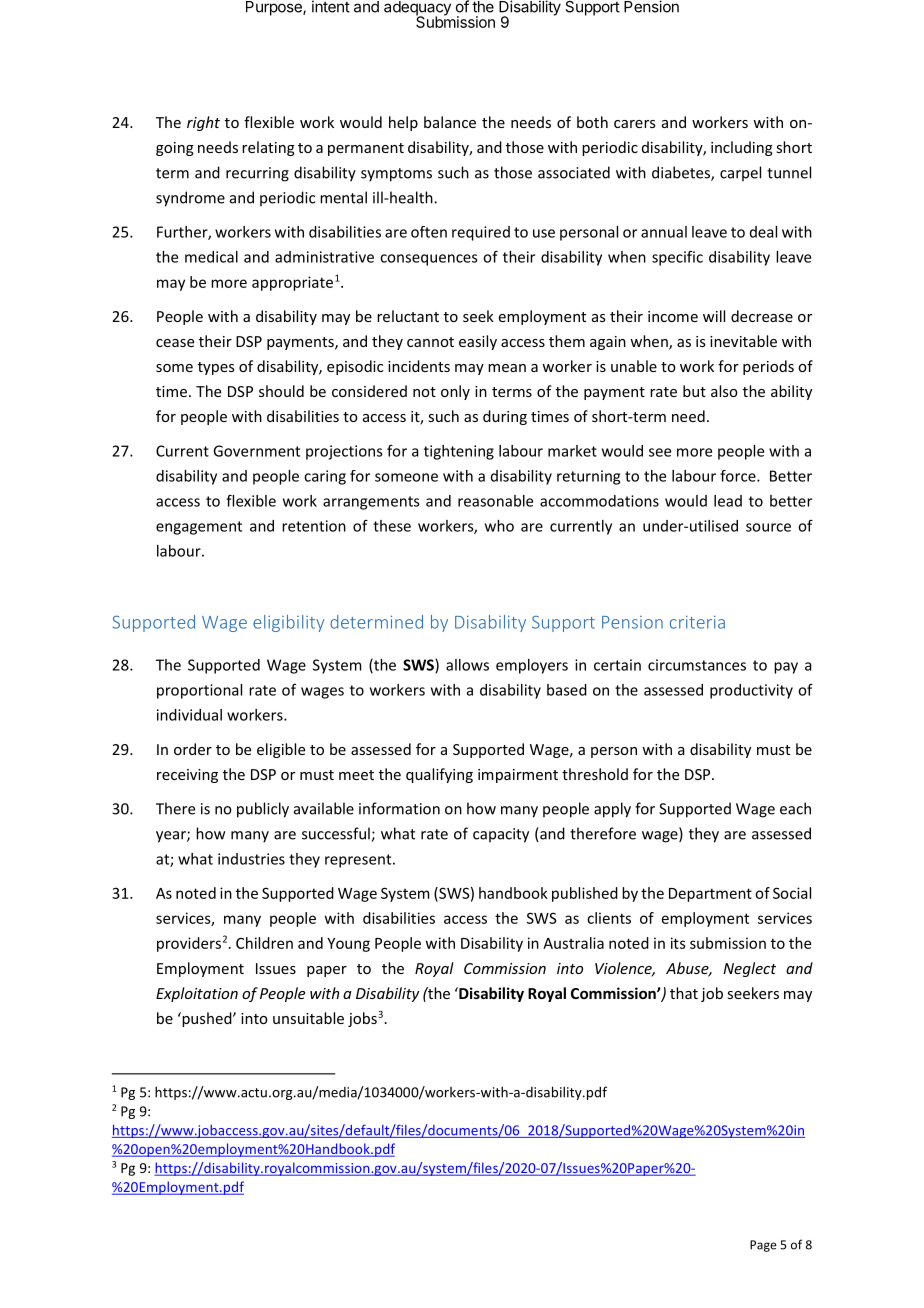 Image resolution: width=924 pixels, height=1308 pixels. What do you see at coordinates (714, 316) in the screenshot?
I see `will` at bounding box center [714, 316].
